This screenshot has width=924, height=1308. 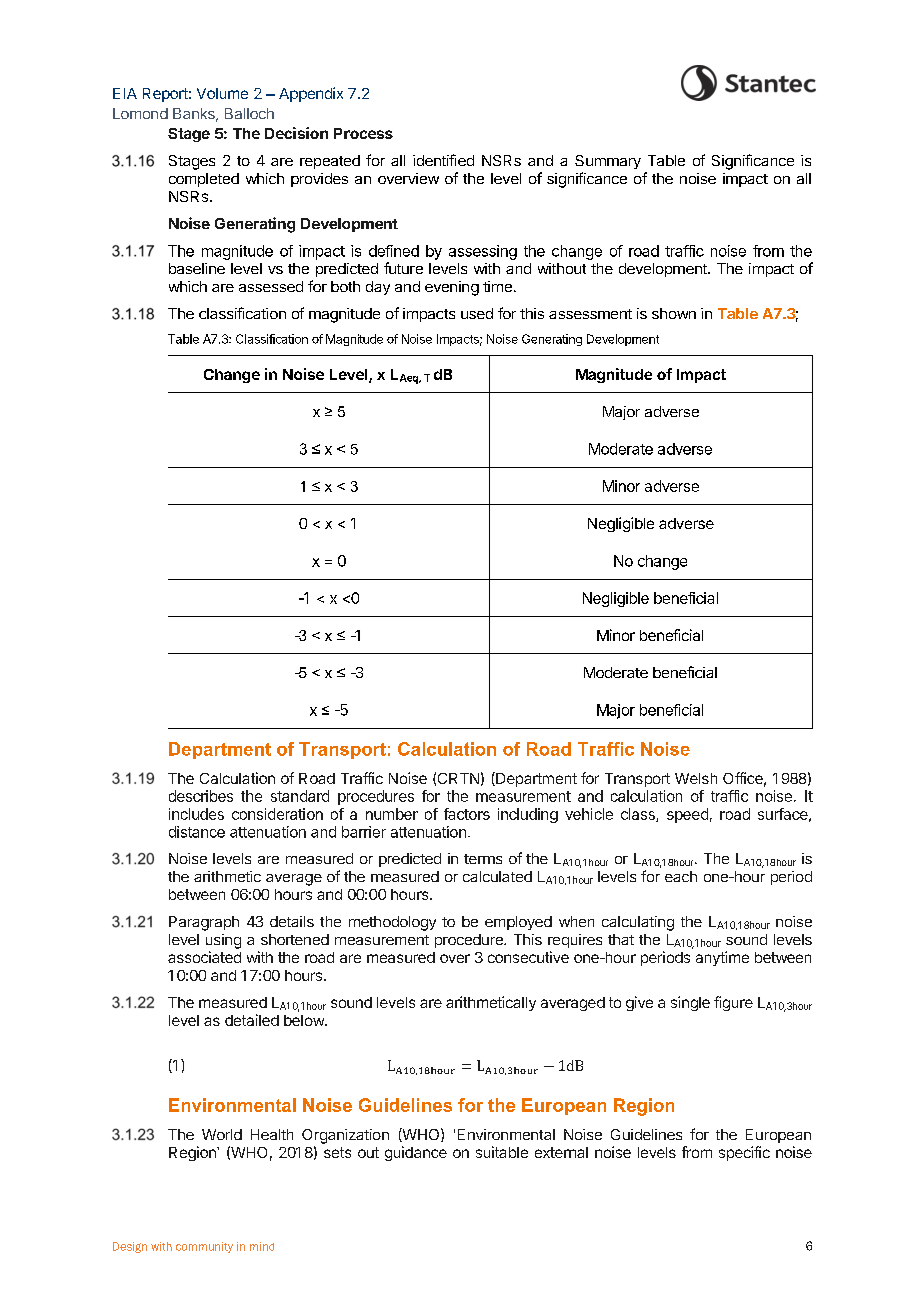 I want to click on calculating, so click(x=638, y=923).
